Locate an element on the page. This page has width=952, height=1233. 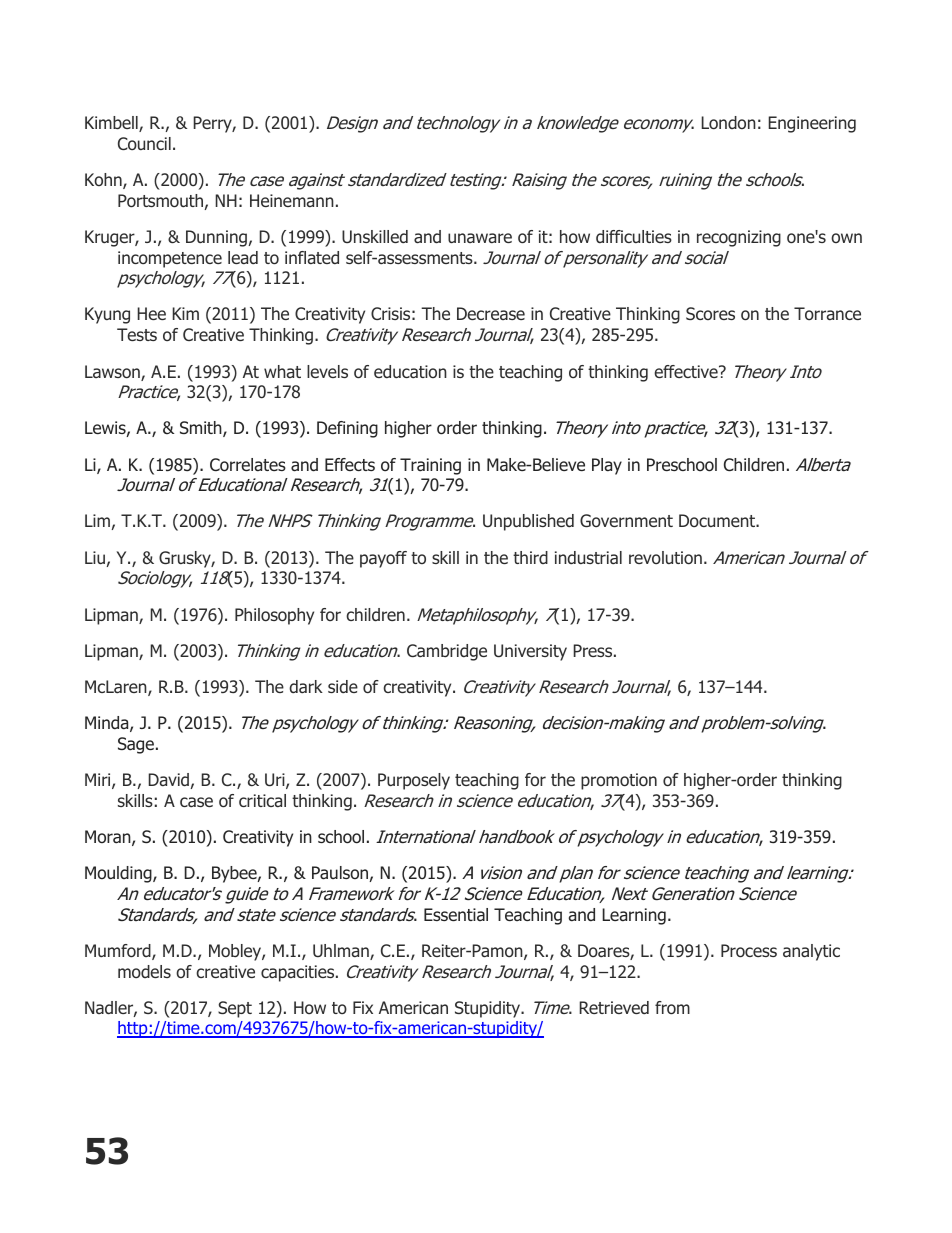
Decrease is located at coordinates (491, 313).
